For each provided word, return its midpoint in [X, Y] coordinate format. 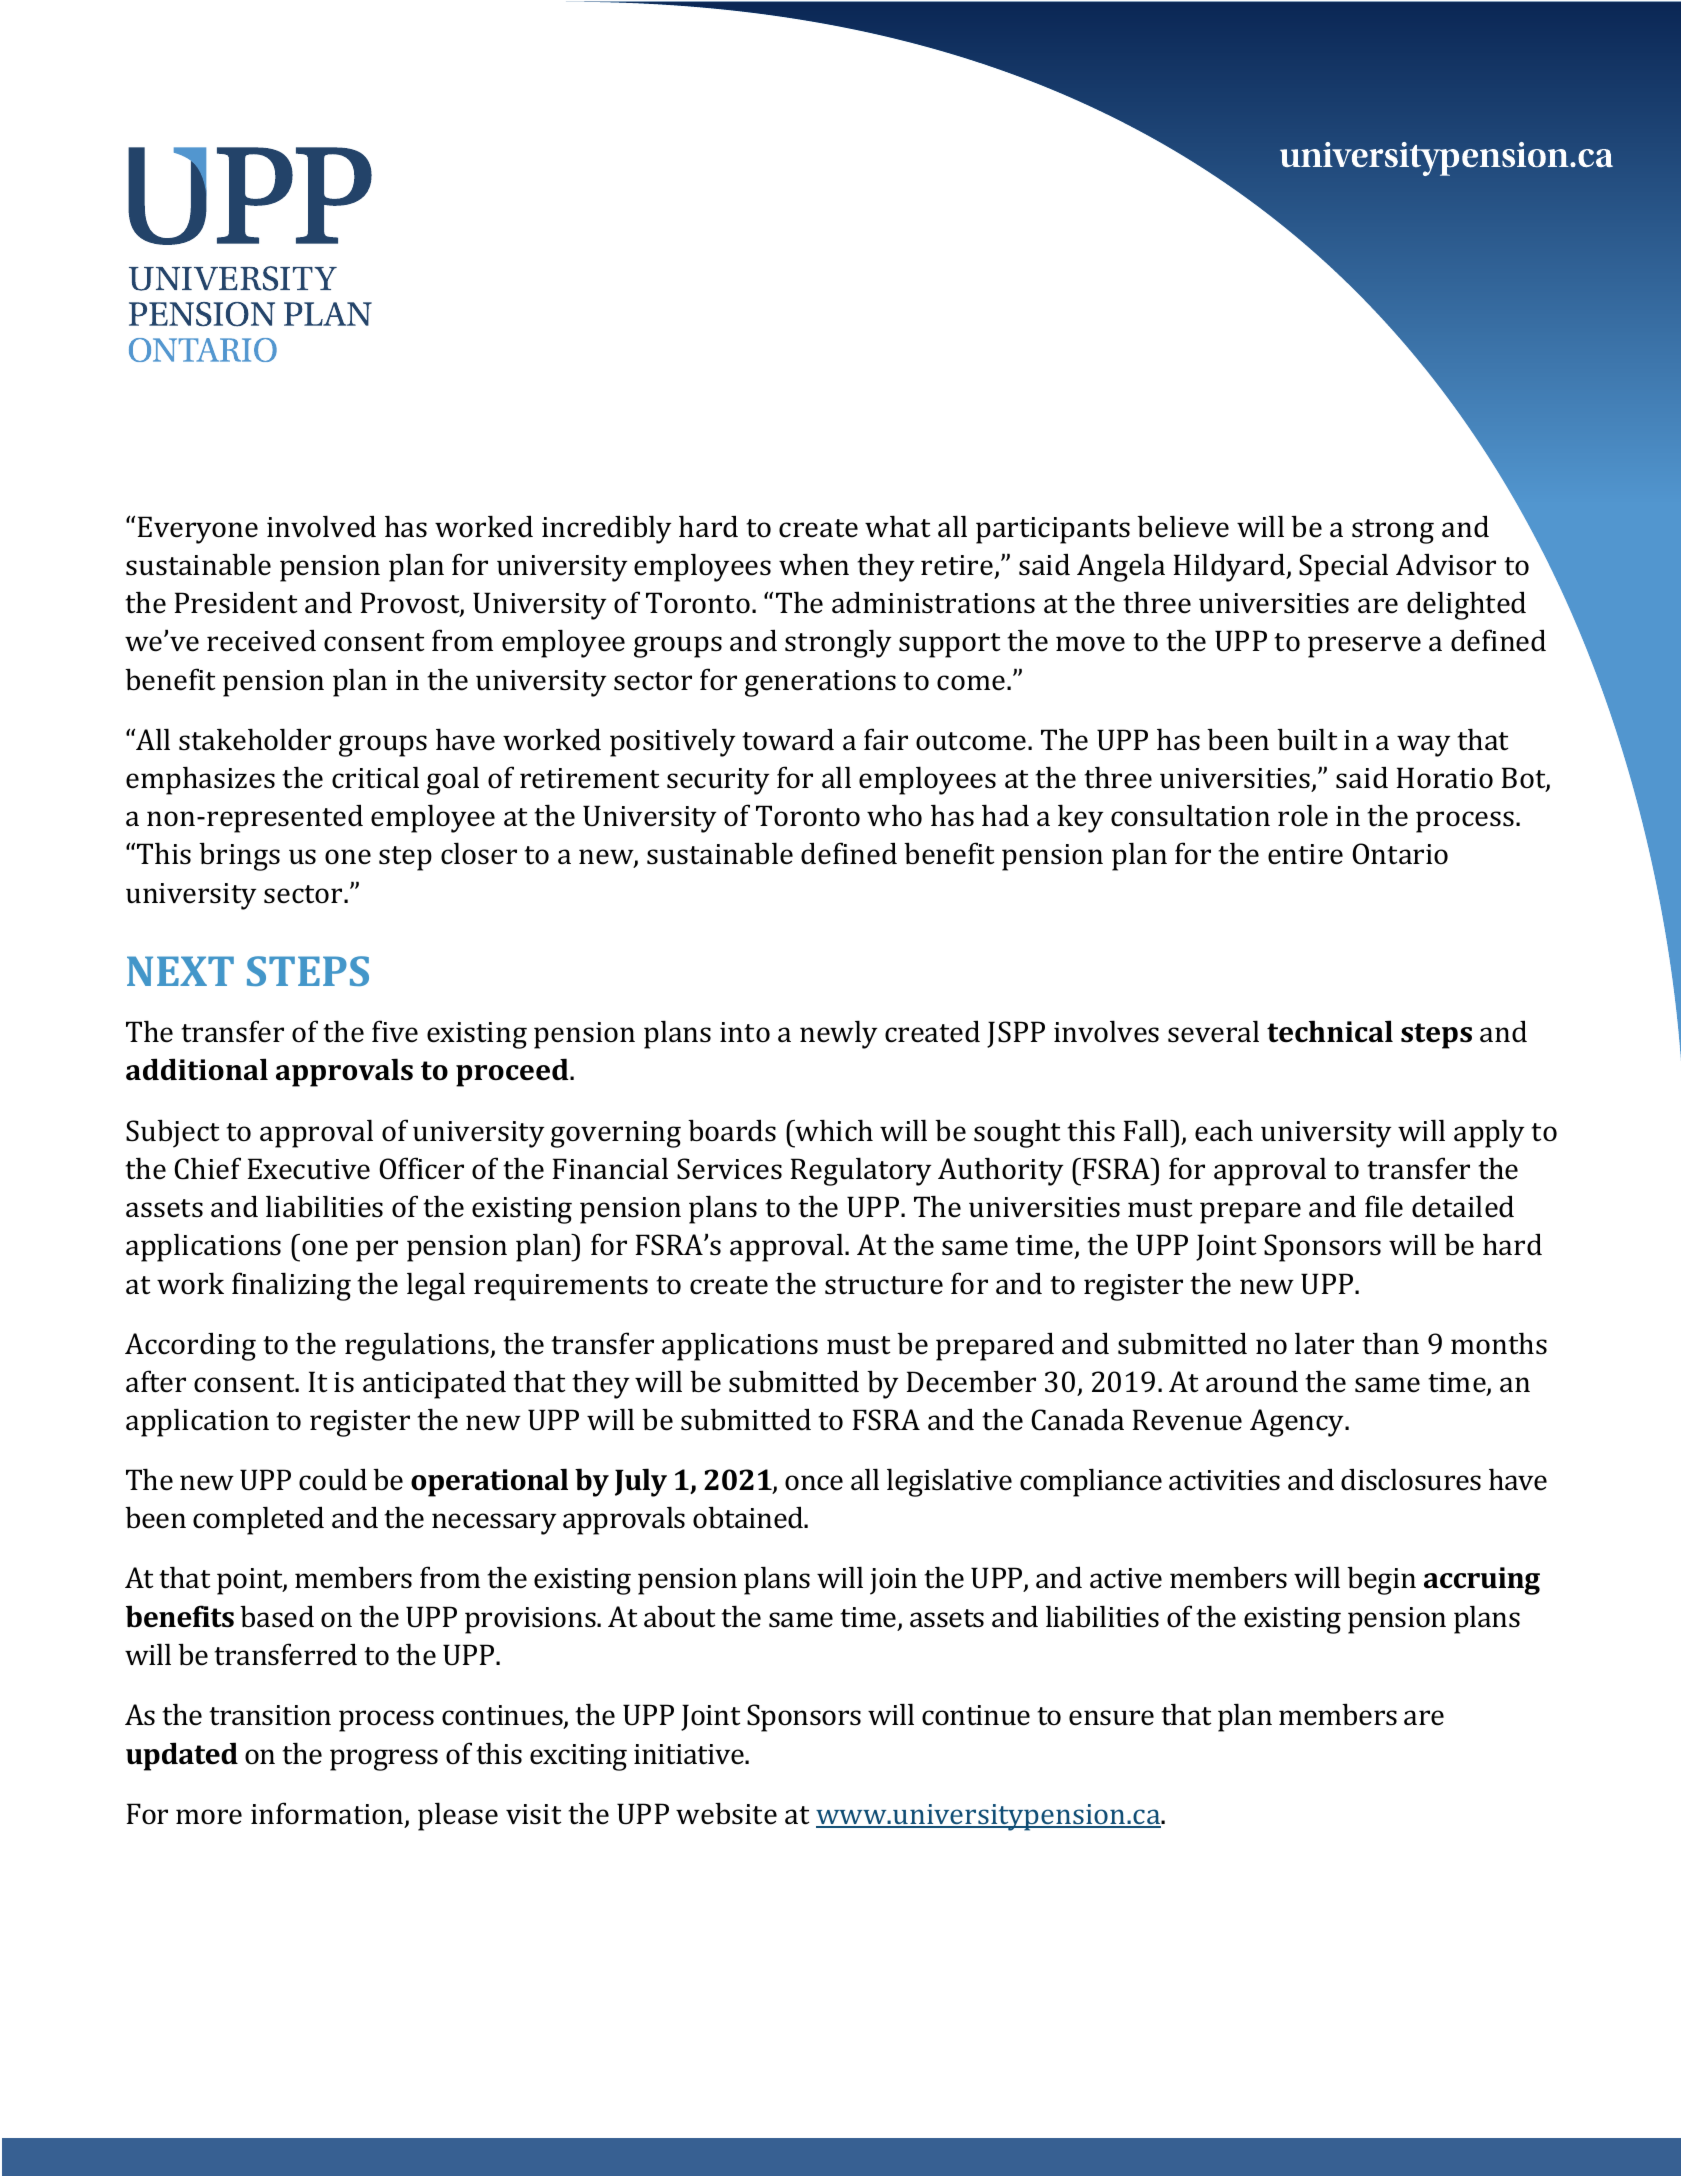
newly [838, 1034]
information [328, 1814]
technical [1330, 1031]
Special [1343, 567]
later [1324, 1343]
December [971, 1381]
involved [321, 526]
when [814, 564]
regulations [418, 1346]
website [726, 1813]
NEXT [180, 971]
